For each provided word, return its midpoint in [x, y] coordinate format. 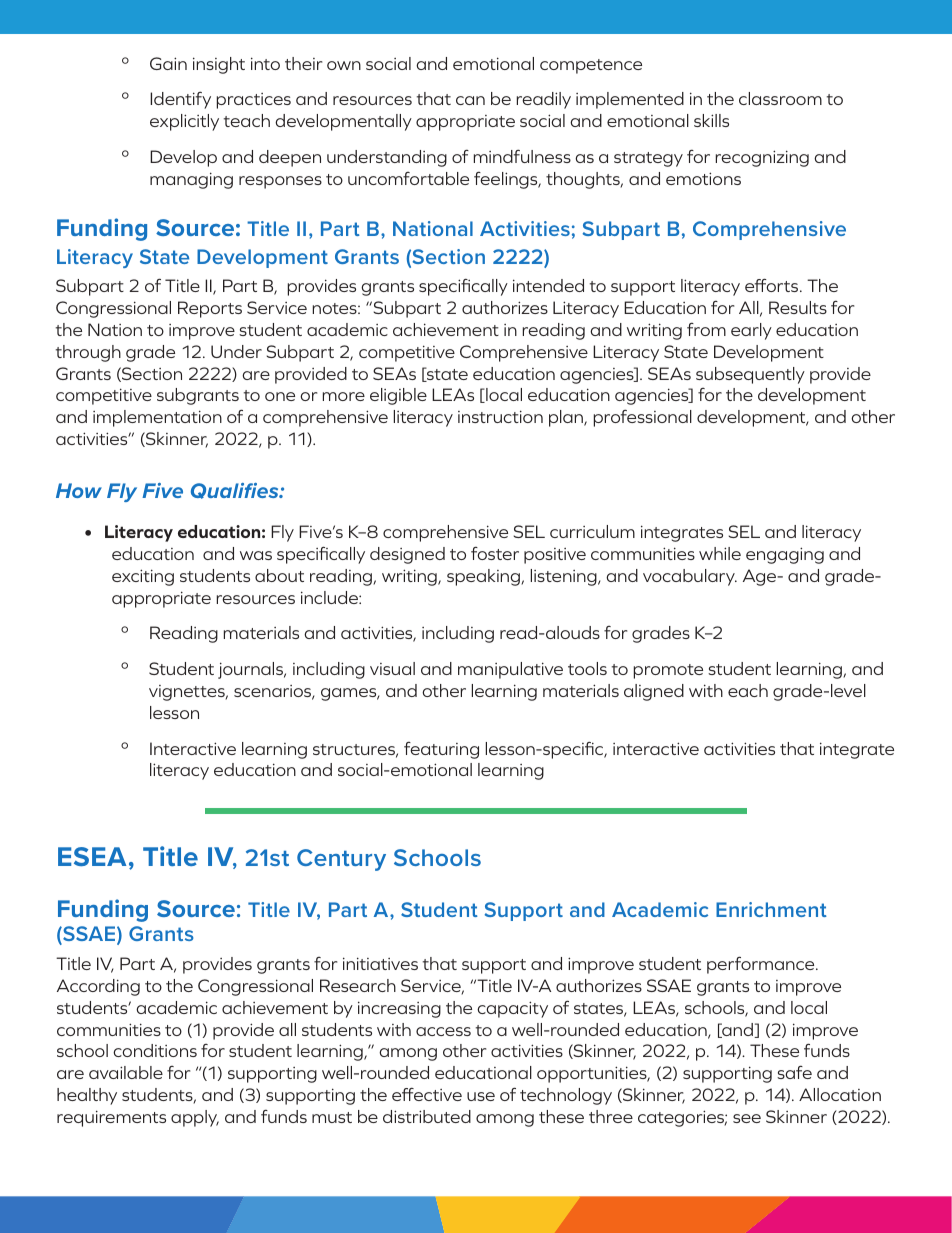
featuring [441, 750]
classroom [780, 98]
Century [341, 860]
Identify [180, 100]
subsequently [750, 375]
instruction [500, 416]
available [126, 1072]
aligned [654, 692]
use [481, 1096]
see [747, 1118]
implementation [157, 418]
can [470, 100]
